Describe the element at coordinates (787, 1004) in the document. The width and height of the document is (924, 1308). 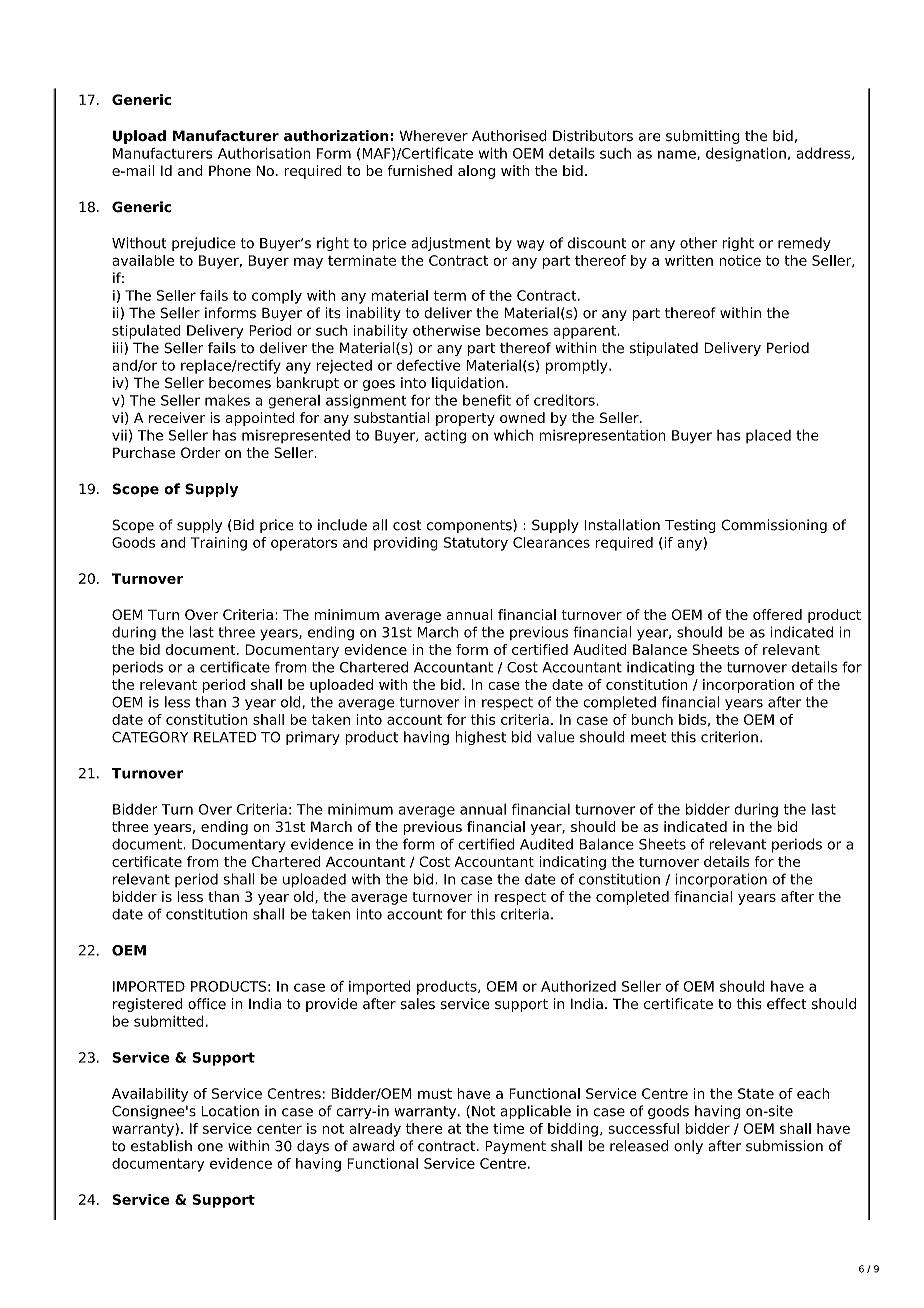
I see `effect` at that location.
